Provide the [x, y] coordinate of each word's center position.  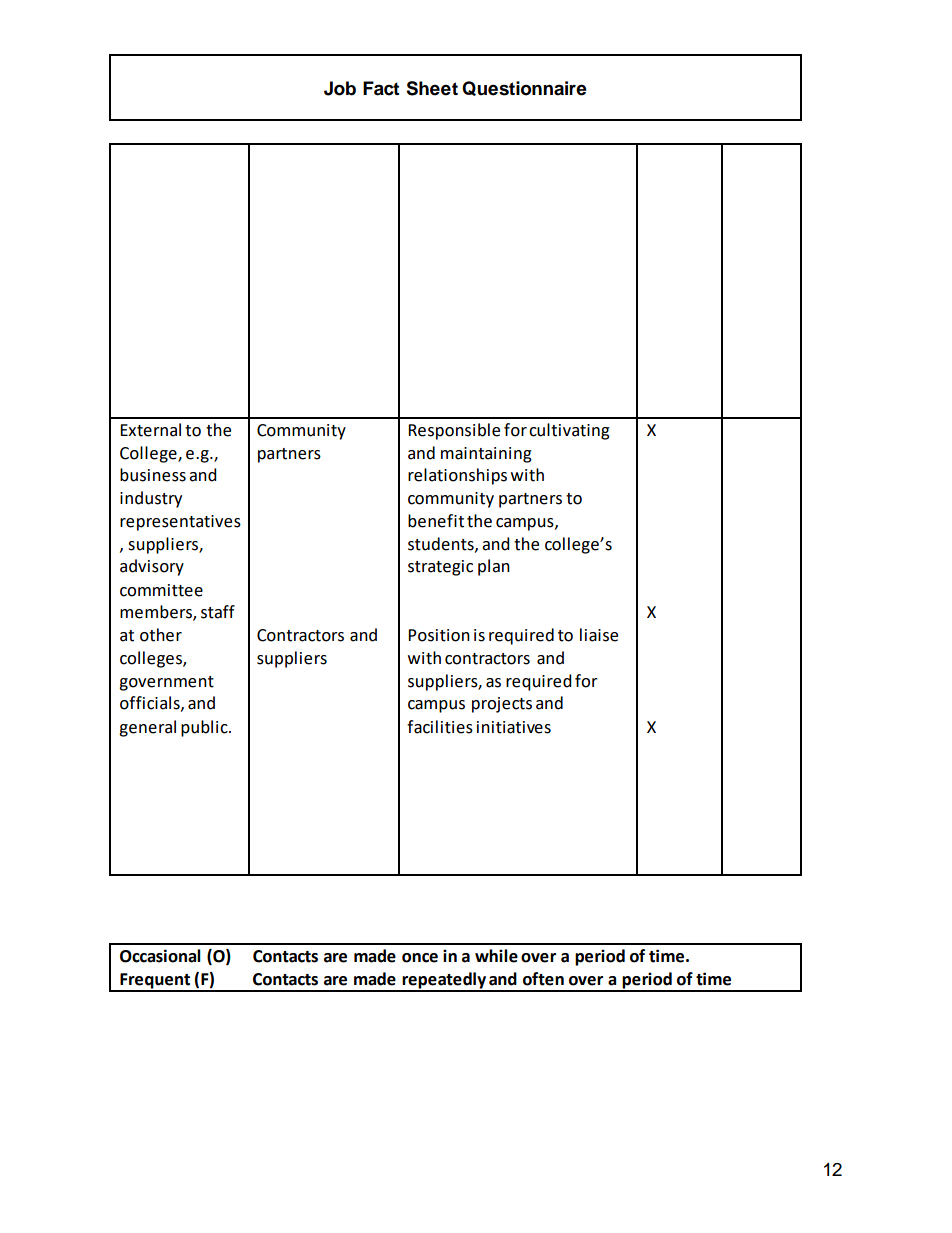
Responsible [454, 431]
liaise [599, 635]
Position [439, 635]
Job [340, 88]
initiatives [514, 727]
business [153, 475]
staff [218, 612]
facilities [440, 727]
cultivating [569, 431]
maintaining [486, 455]
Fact [381, 88]
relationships [457, 476]
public [205, 728]
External [150, 430]
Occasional [160, 956]
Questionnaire [524, 88]
